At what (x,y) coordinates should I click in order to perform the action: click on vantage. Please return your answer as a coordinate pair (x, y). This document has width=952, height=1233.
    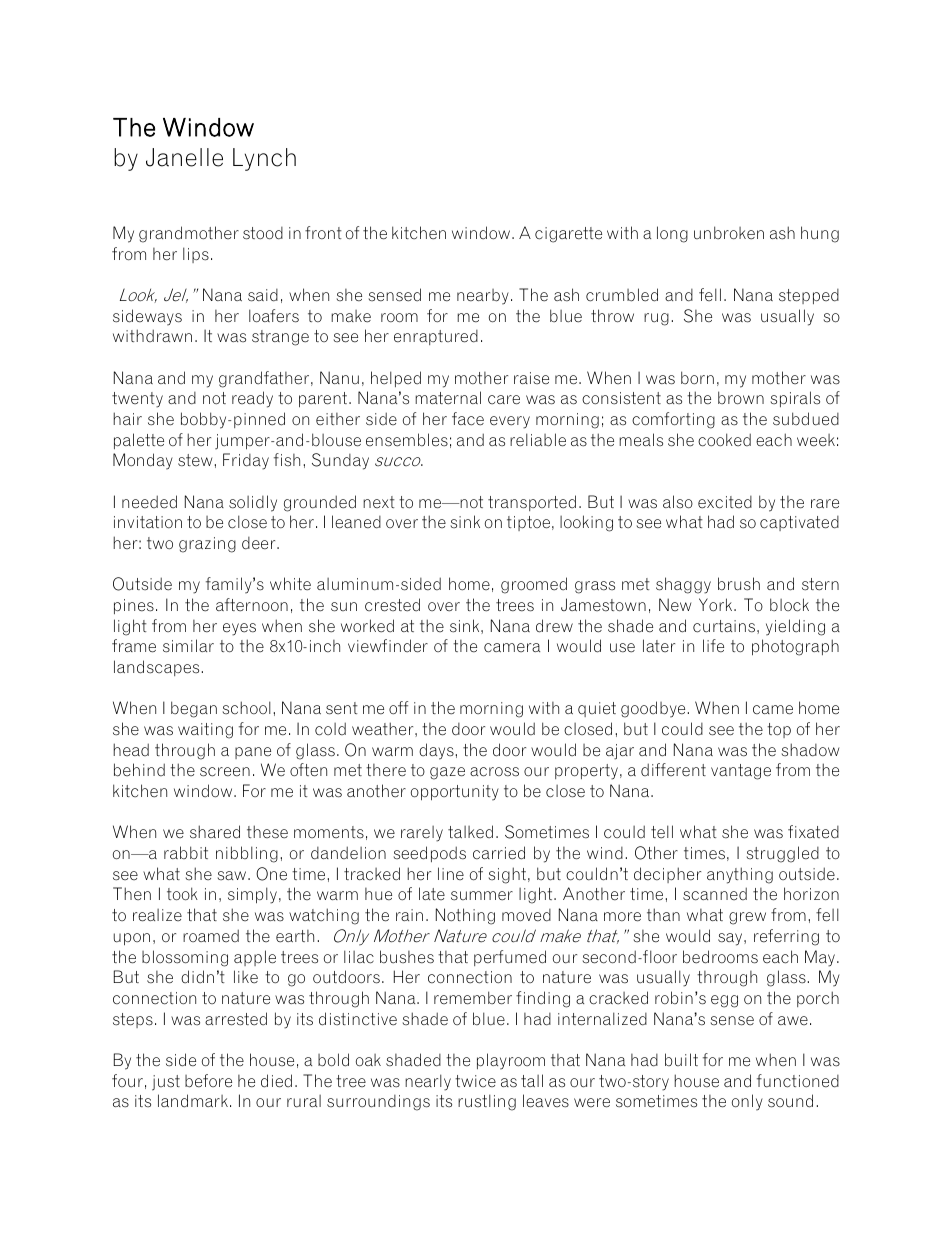
    Looking at the image, I should click on (741, 772).
